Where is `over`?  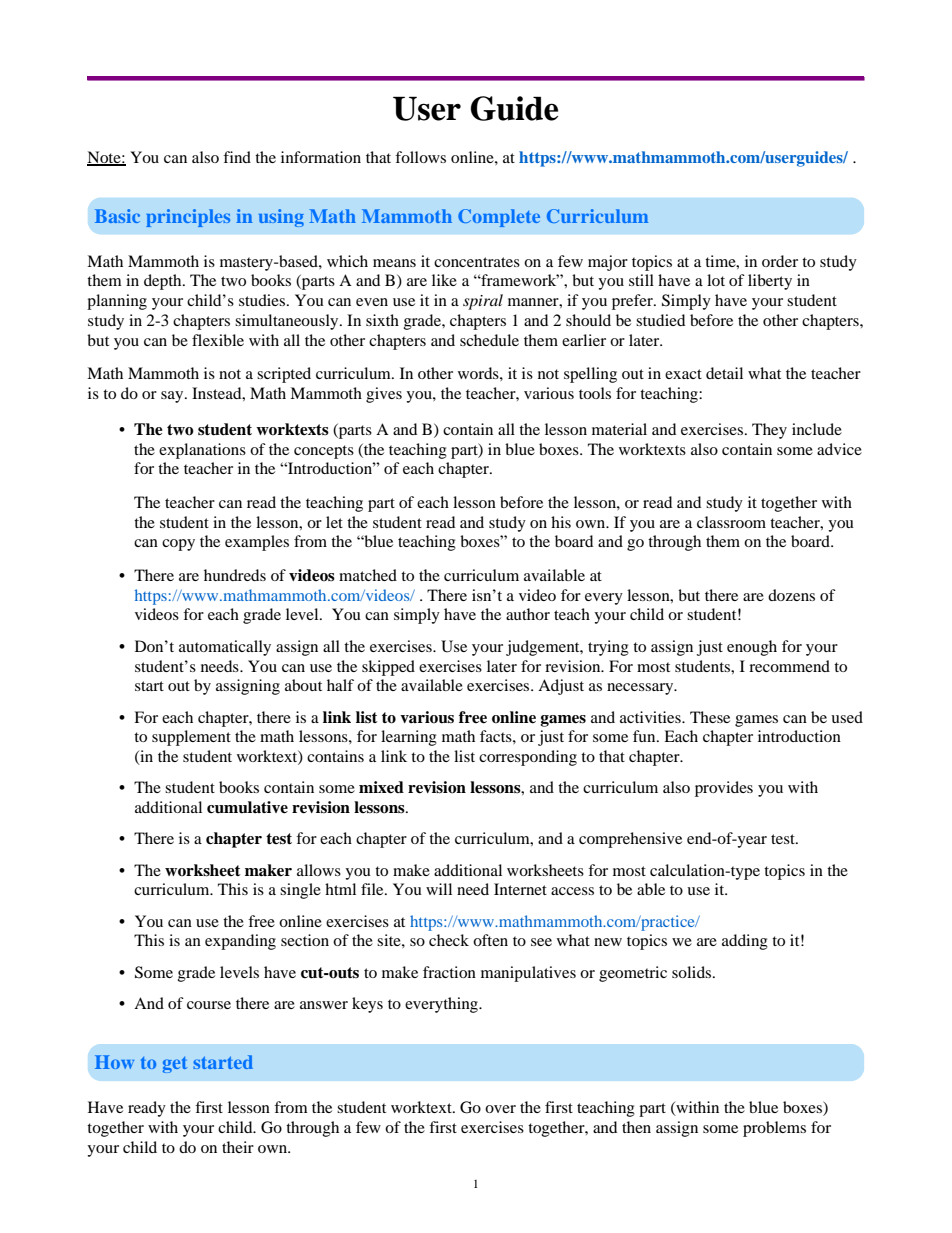
over is located at coordinates (500, 1109).
